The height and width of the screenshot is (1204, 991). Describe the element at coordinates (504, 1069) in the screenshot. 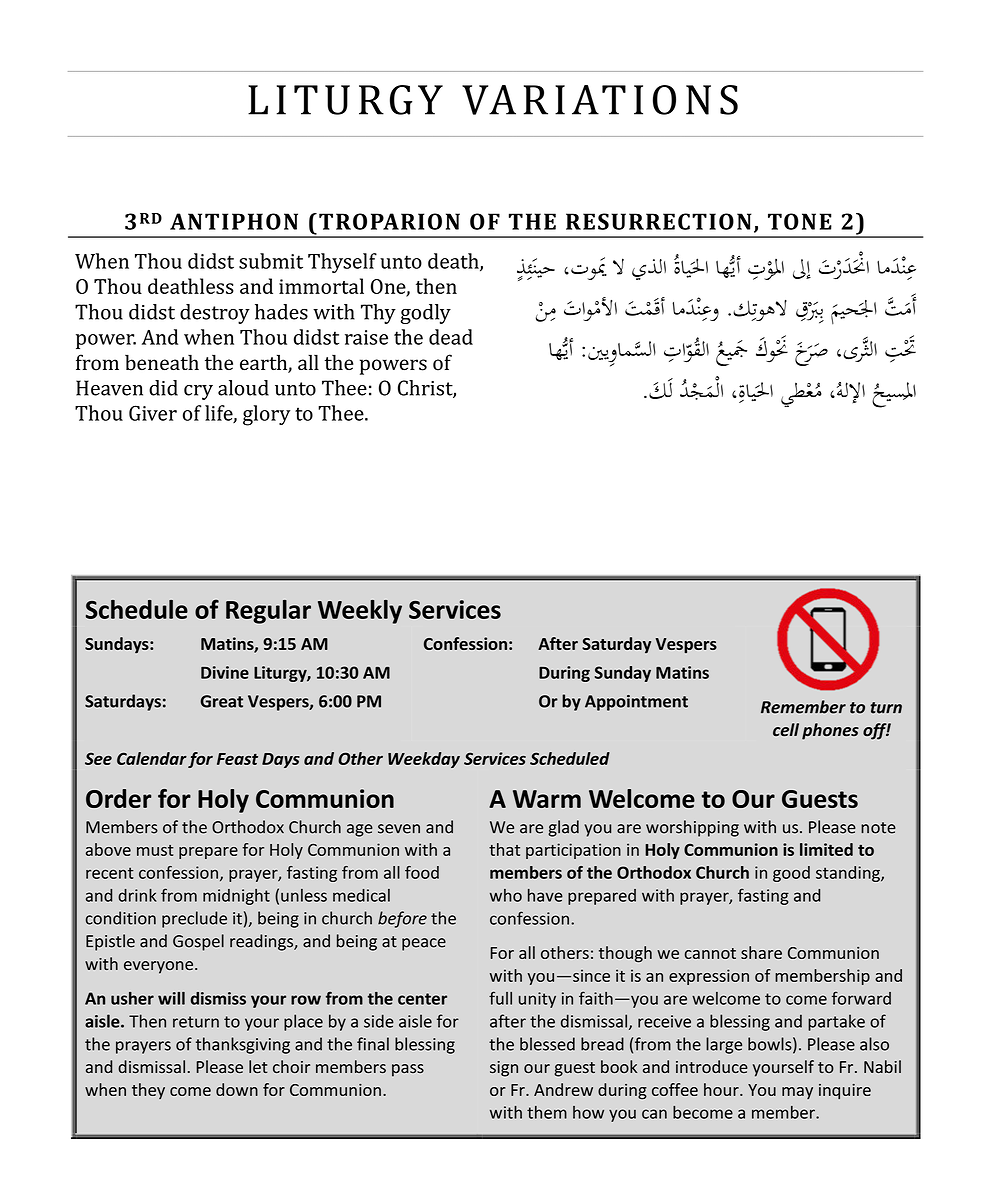

I see `sign` at that location.
